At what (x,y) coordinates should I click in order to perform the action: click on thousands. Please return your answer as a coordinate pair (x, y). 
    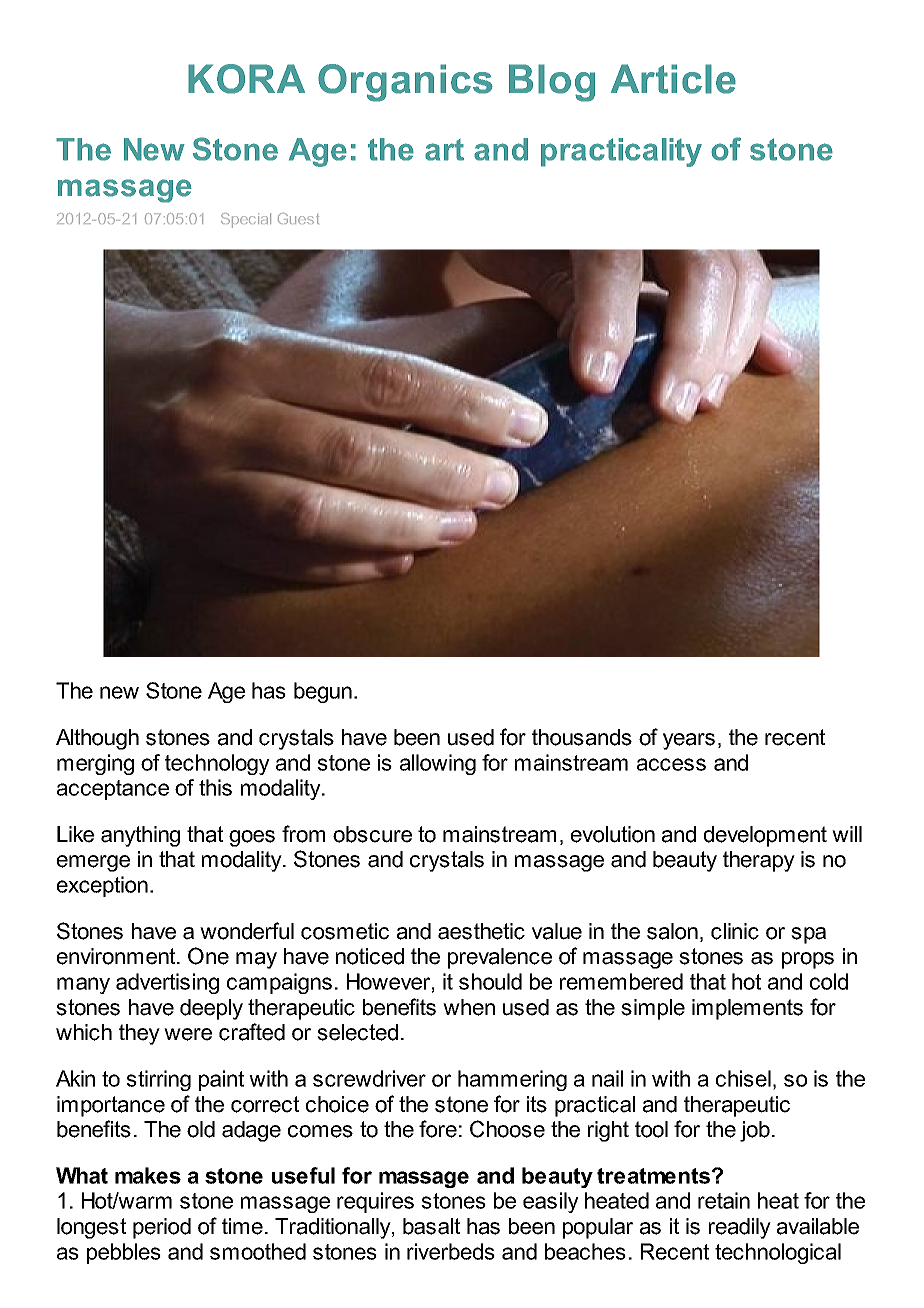
    Looking at the image, I should click on (582, 737).
